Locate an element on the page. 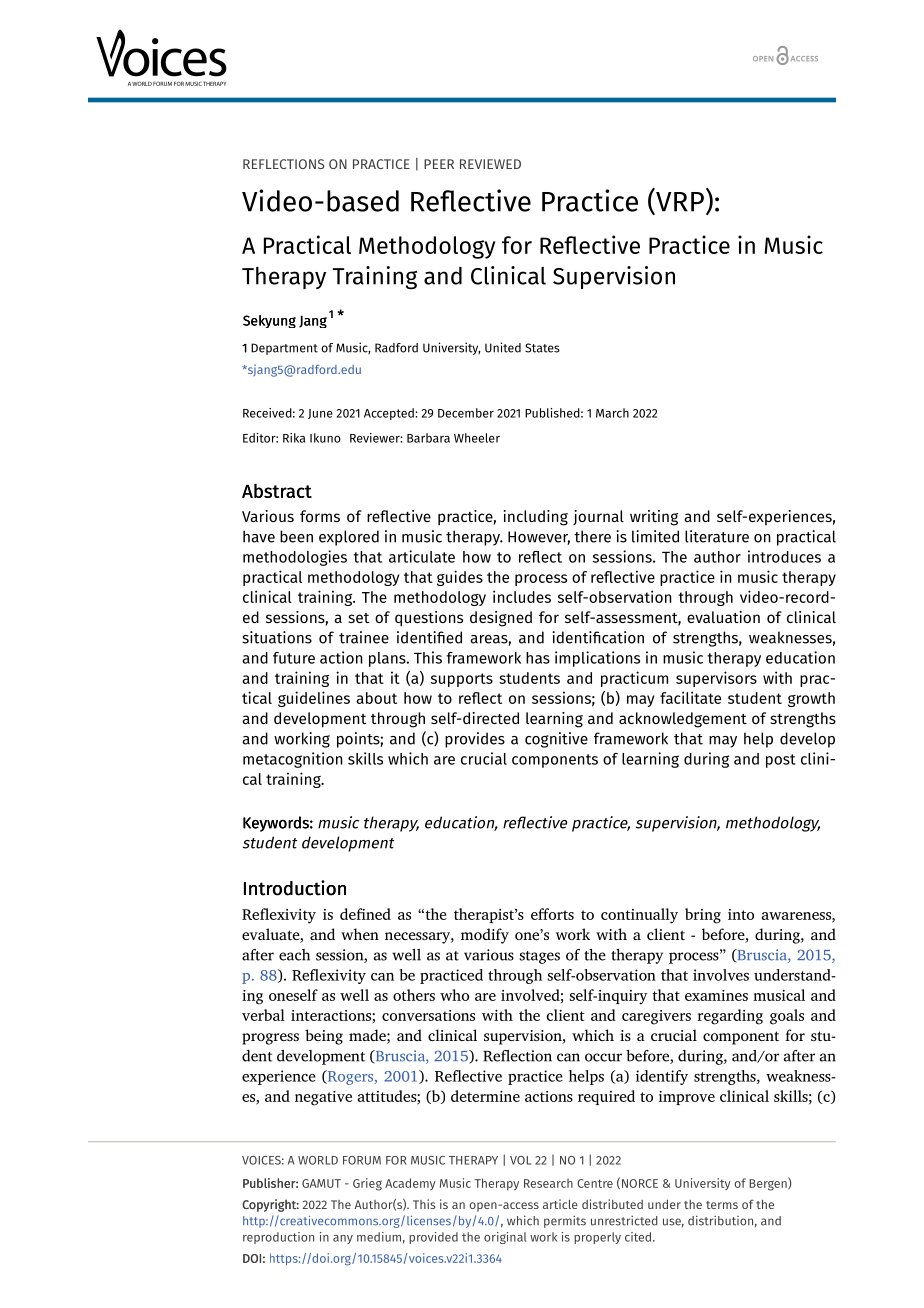 Image resolution: width=924 pixels, height=1308 pixels. stages is located at coordinates (539, 957).
